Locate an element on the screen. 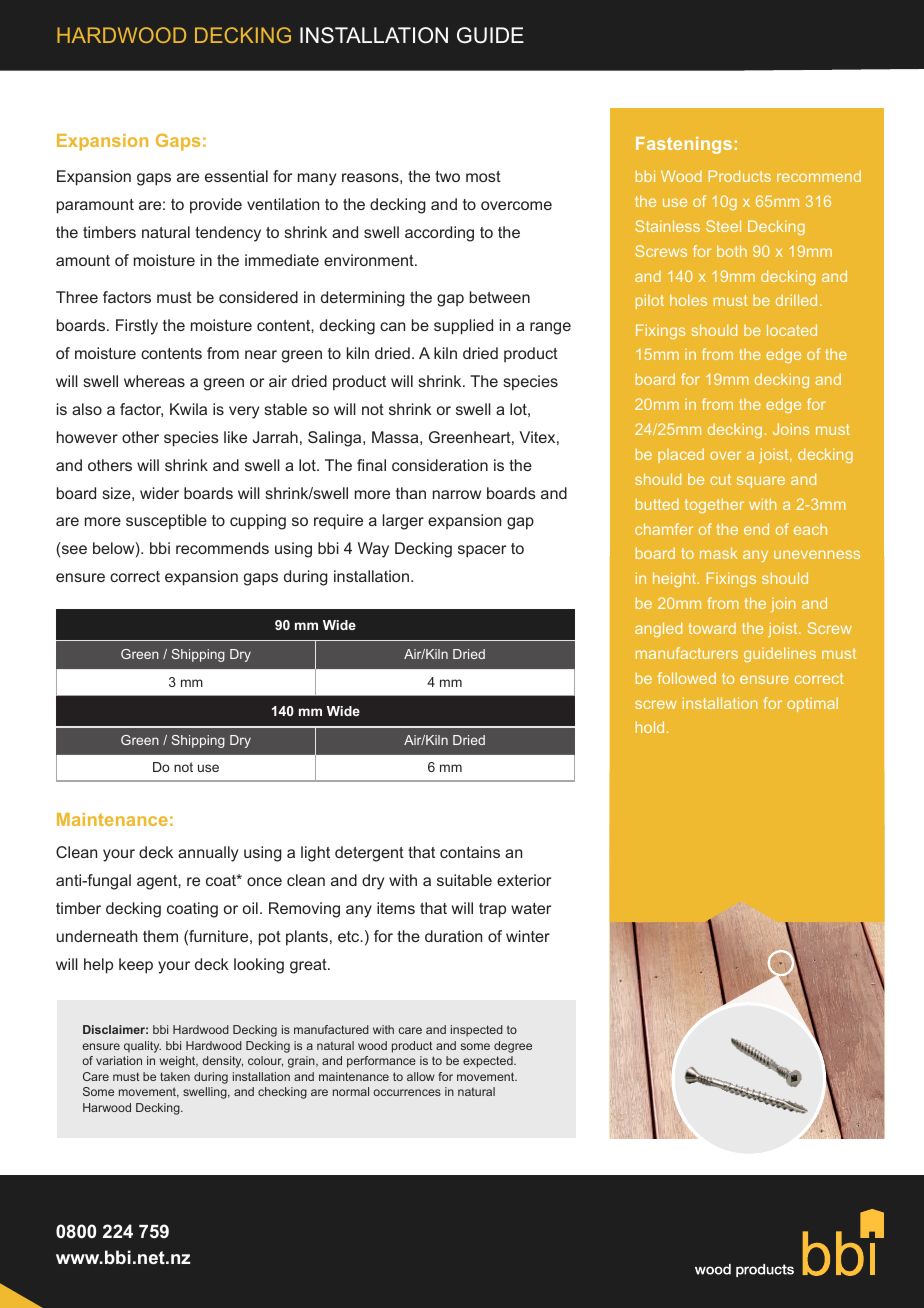  weight is located at coordinates (179, 1062).
